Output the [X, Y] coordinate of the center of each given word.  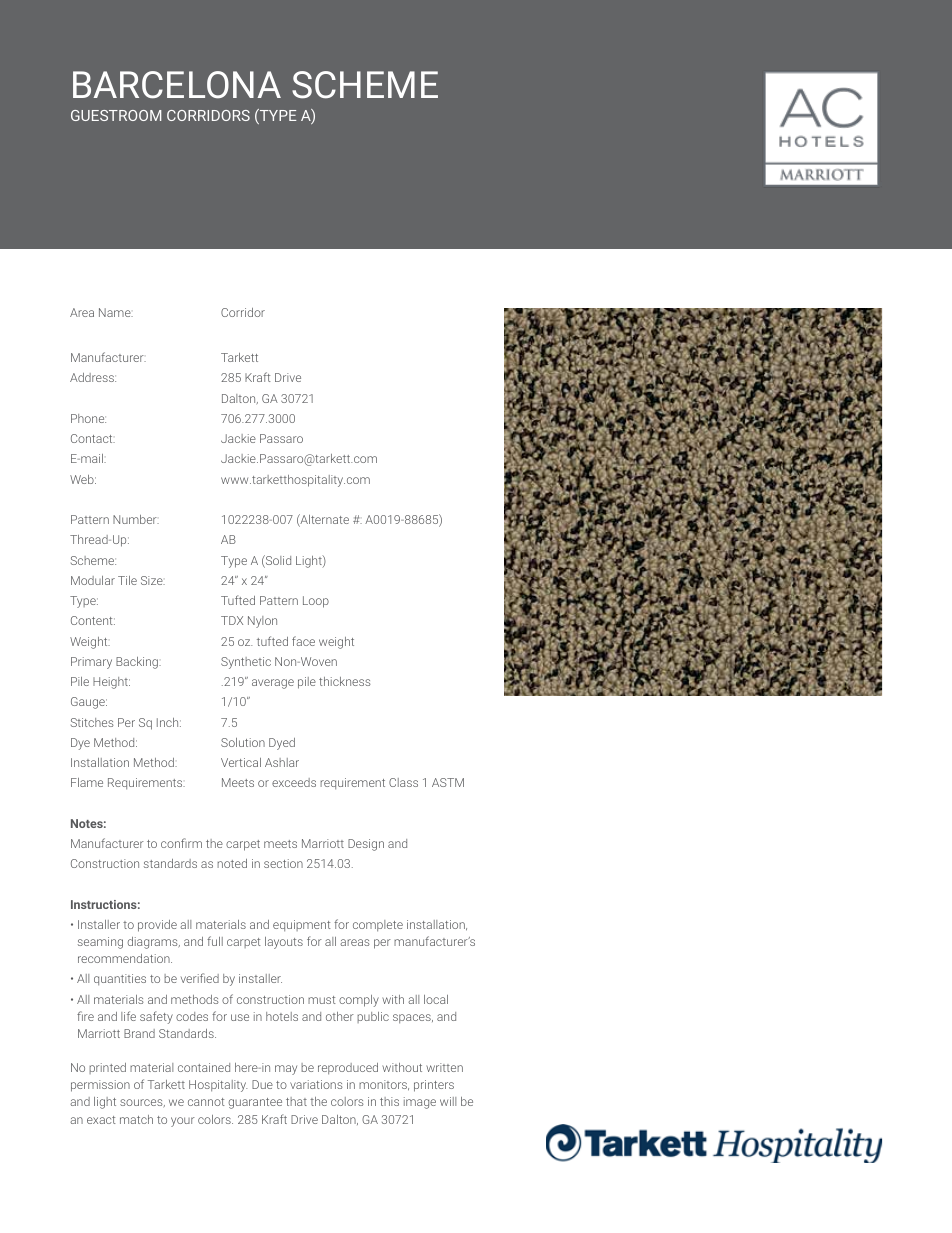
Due [262, 1084]
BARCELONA [177, 85]
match [136, 1119]
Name [116, 312]
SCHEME [365, 85]
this [389, 1101]
